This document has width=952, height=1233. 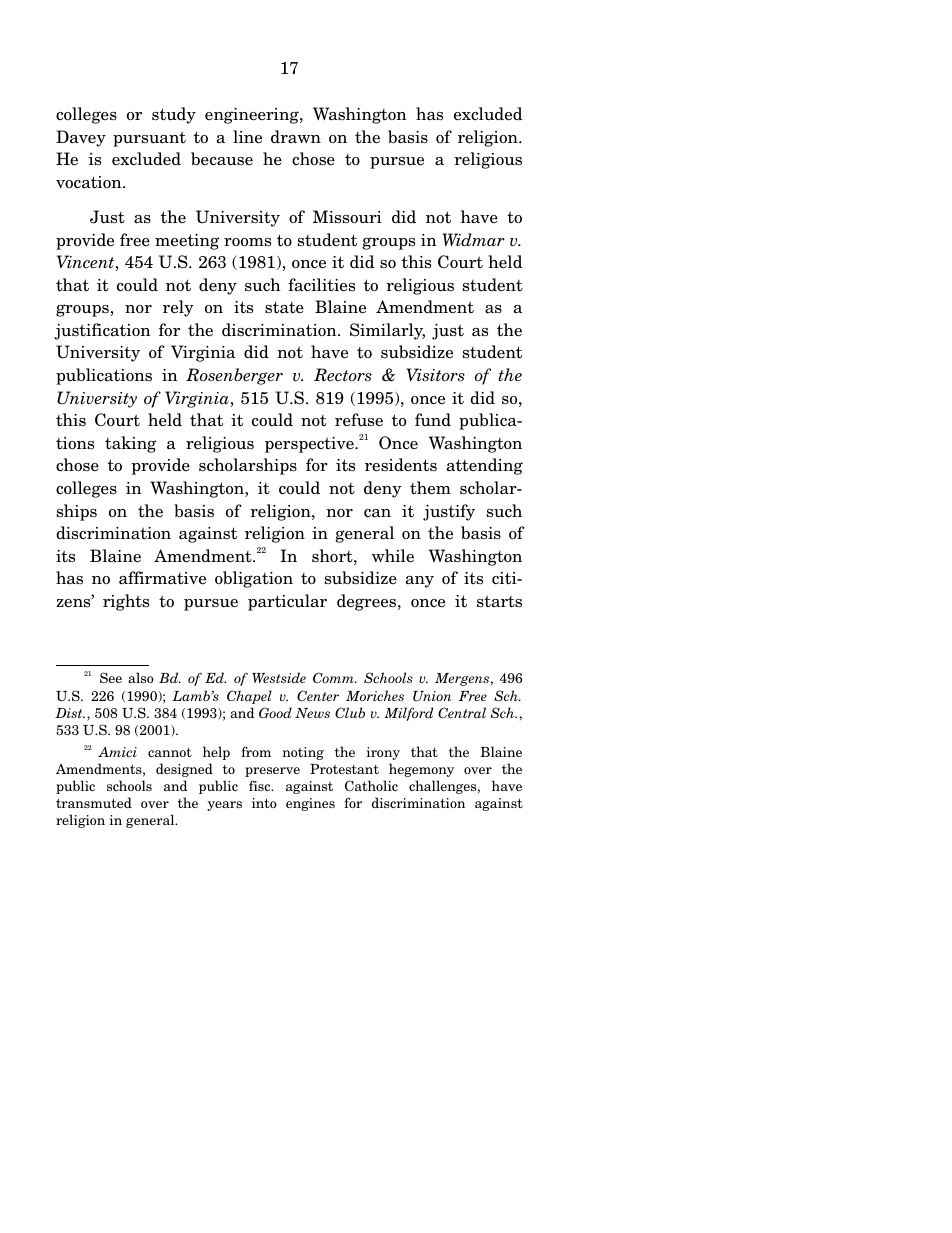 What do you see at coordinates (485, 466) in the document?
I see `attending` at bounding box center [485, 466].
